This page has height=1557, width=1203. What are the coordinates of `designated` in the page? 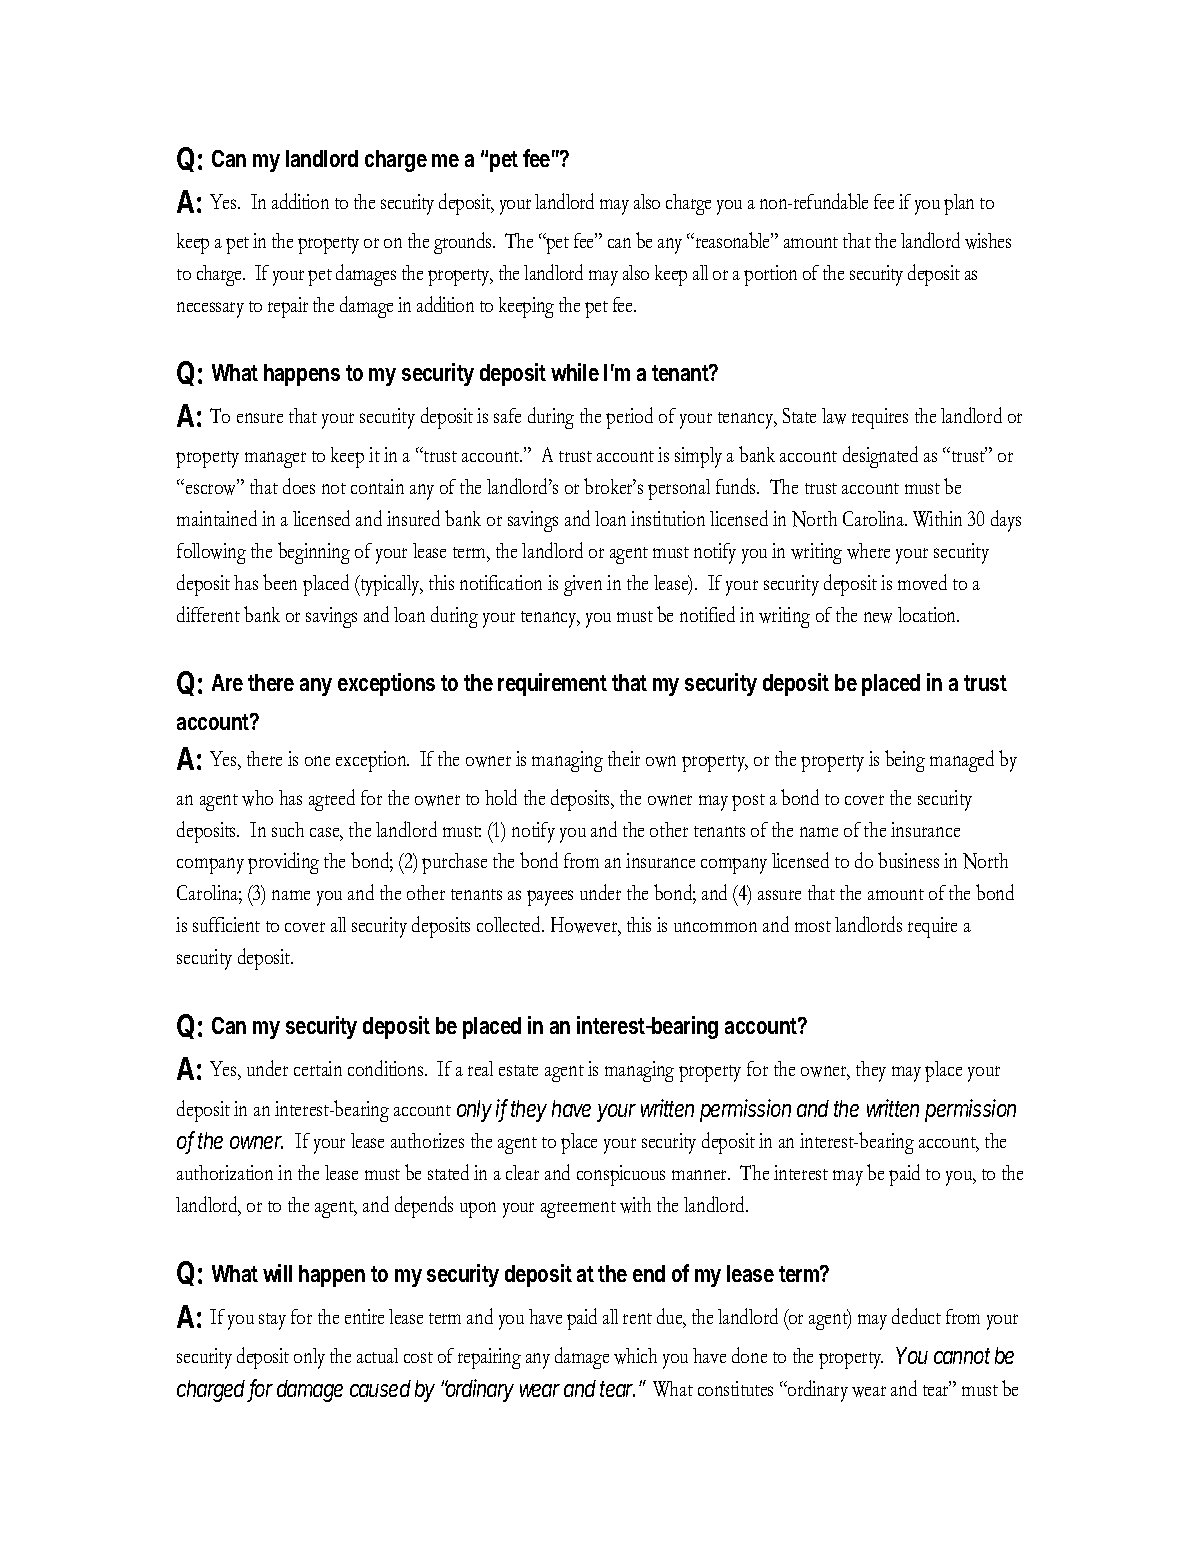 It's located at (880, 457).
